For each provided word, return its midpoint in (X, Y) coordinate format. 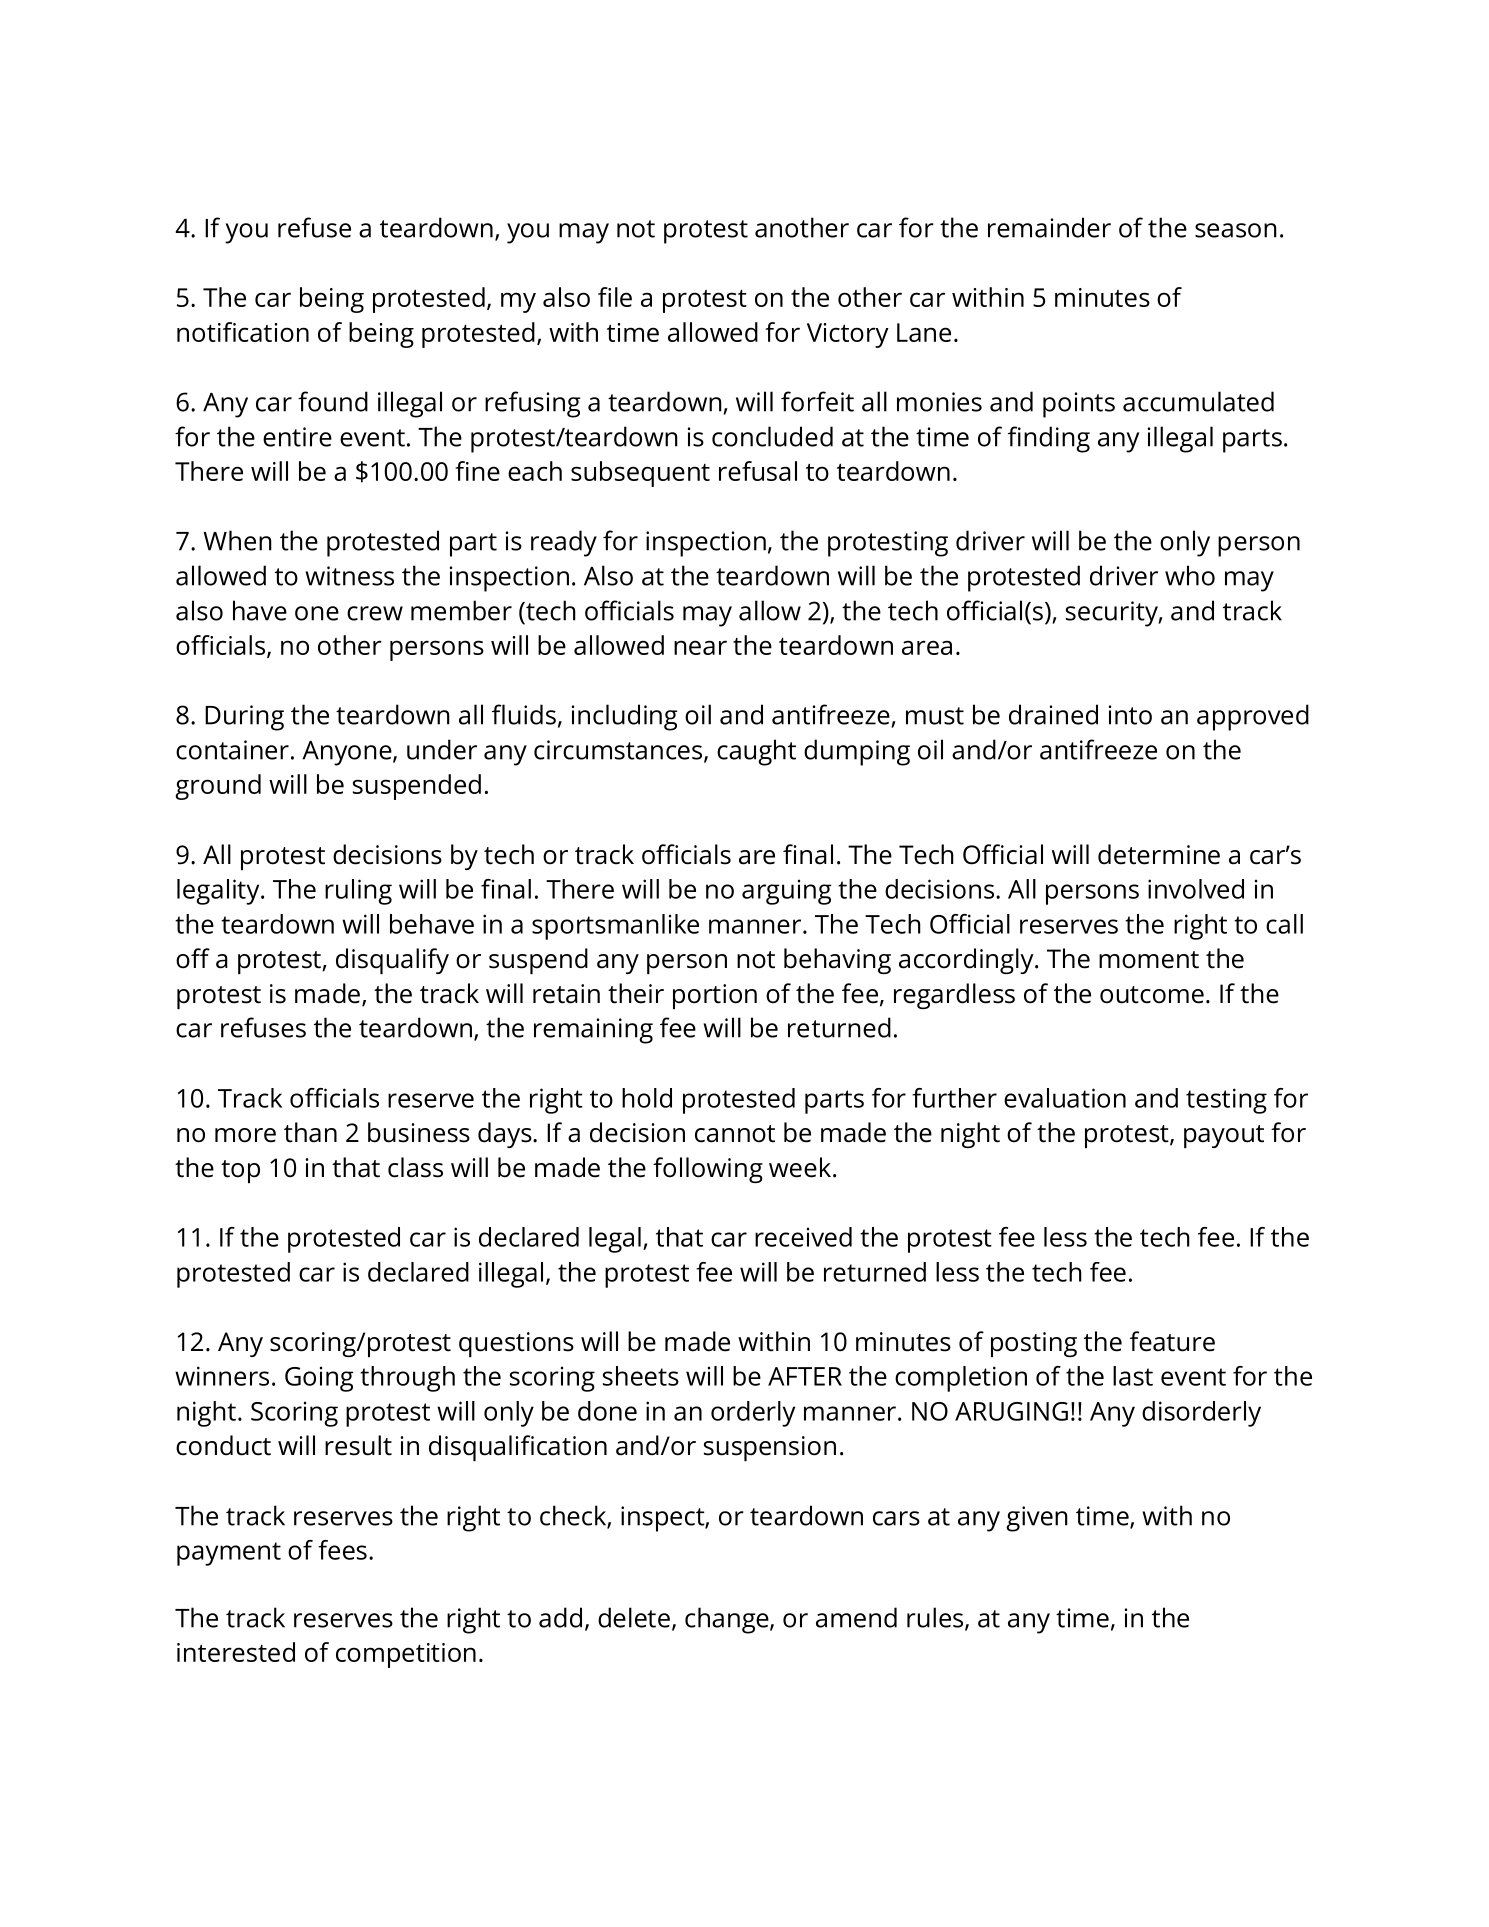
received (803, 1237)
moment (1149, 960)
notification (243, 332)
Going (319, 1379)
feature (1172, 1341)
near (700, 647)
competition (406, 1655)
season (1236, 230)
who (1190, 575)
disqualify (392, 961)
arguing (787, 892)
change (728, 1620)
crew (375, 613)
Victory (848, 335)
